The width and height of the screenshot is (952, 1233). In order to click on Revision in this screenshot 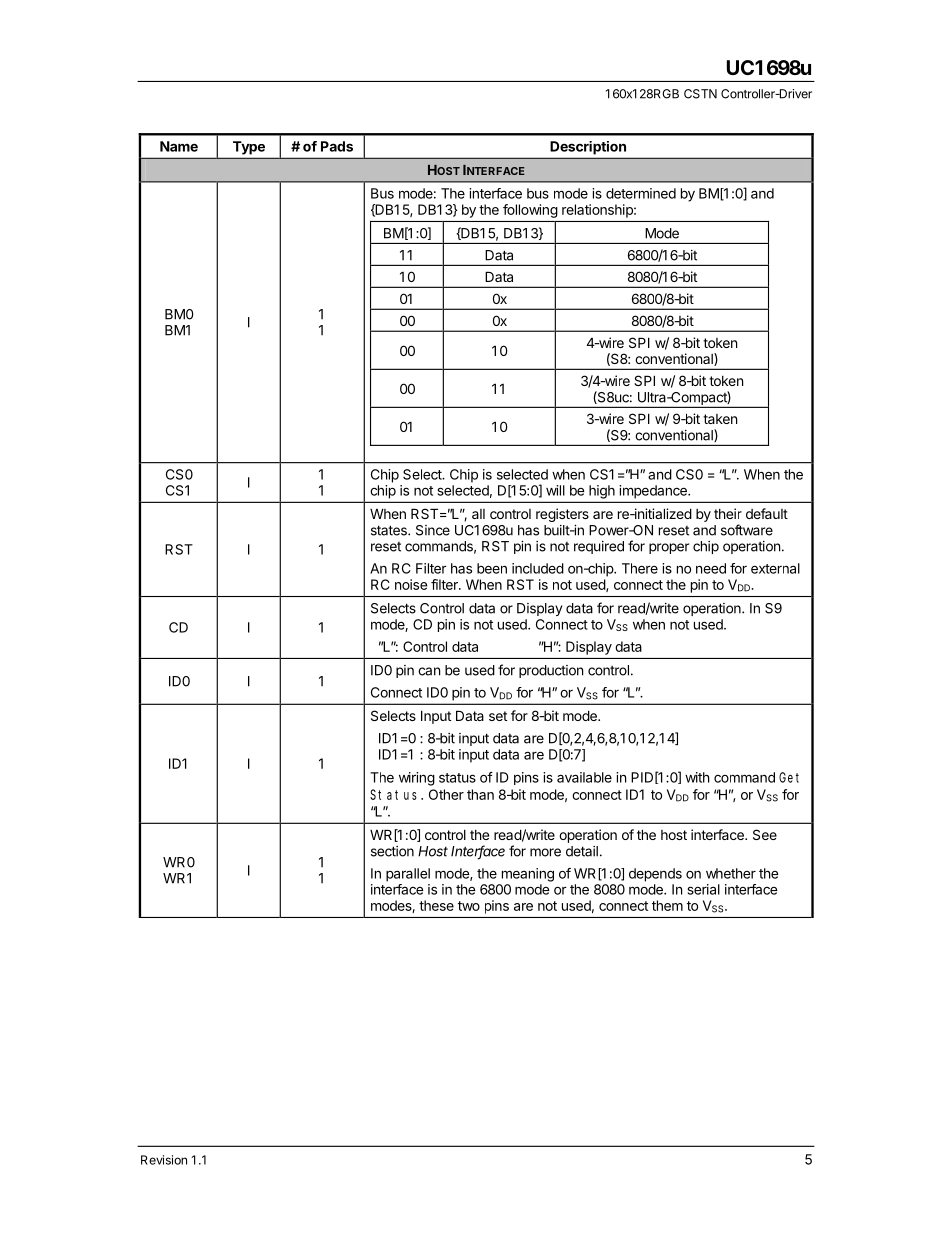, I will do `click(164, 1160)`.
